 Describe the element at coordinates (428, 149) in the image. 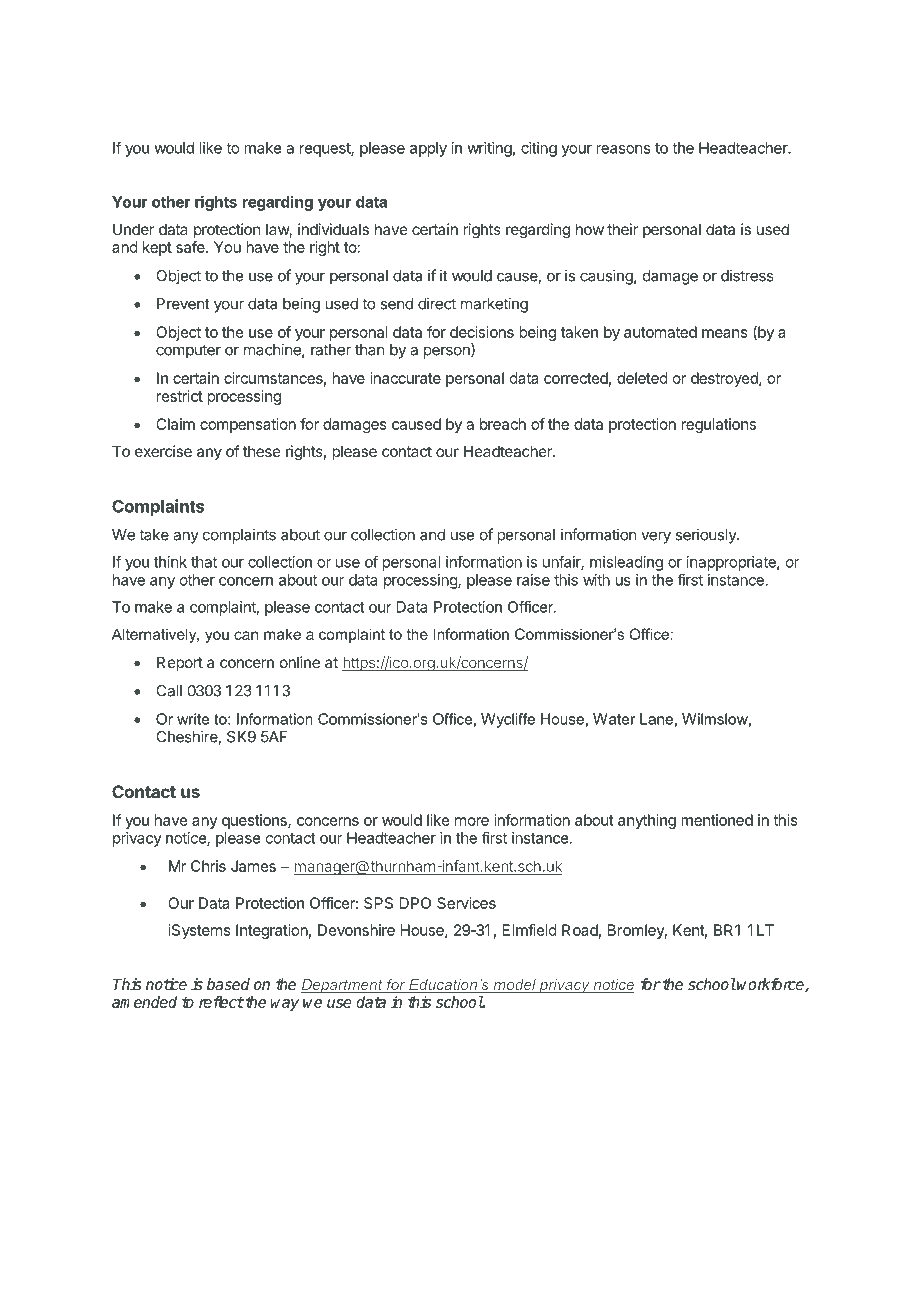

I see `apply` at that location.
